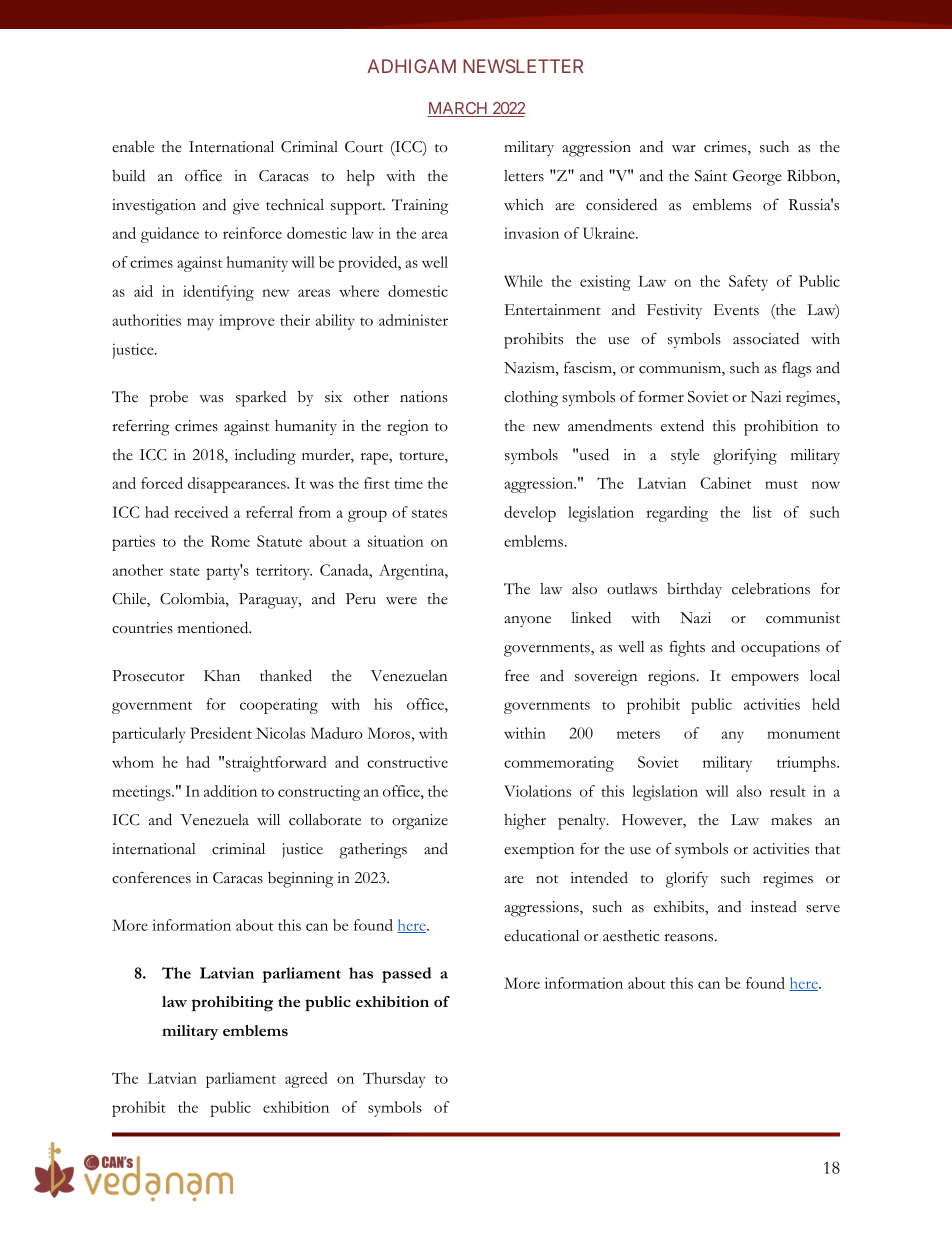 The image size is (952, 1233). Describe the element at coordinates (771, 588) in the screenshot. I see `celebrations` at that location.
